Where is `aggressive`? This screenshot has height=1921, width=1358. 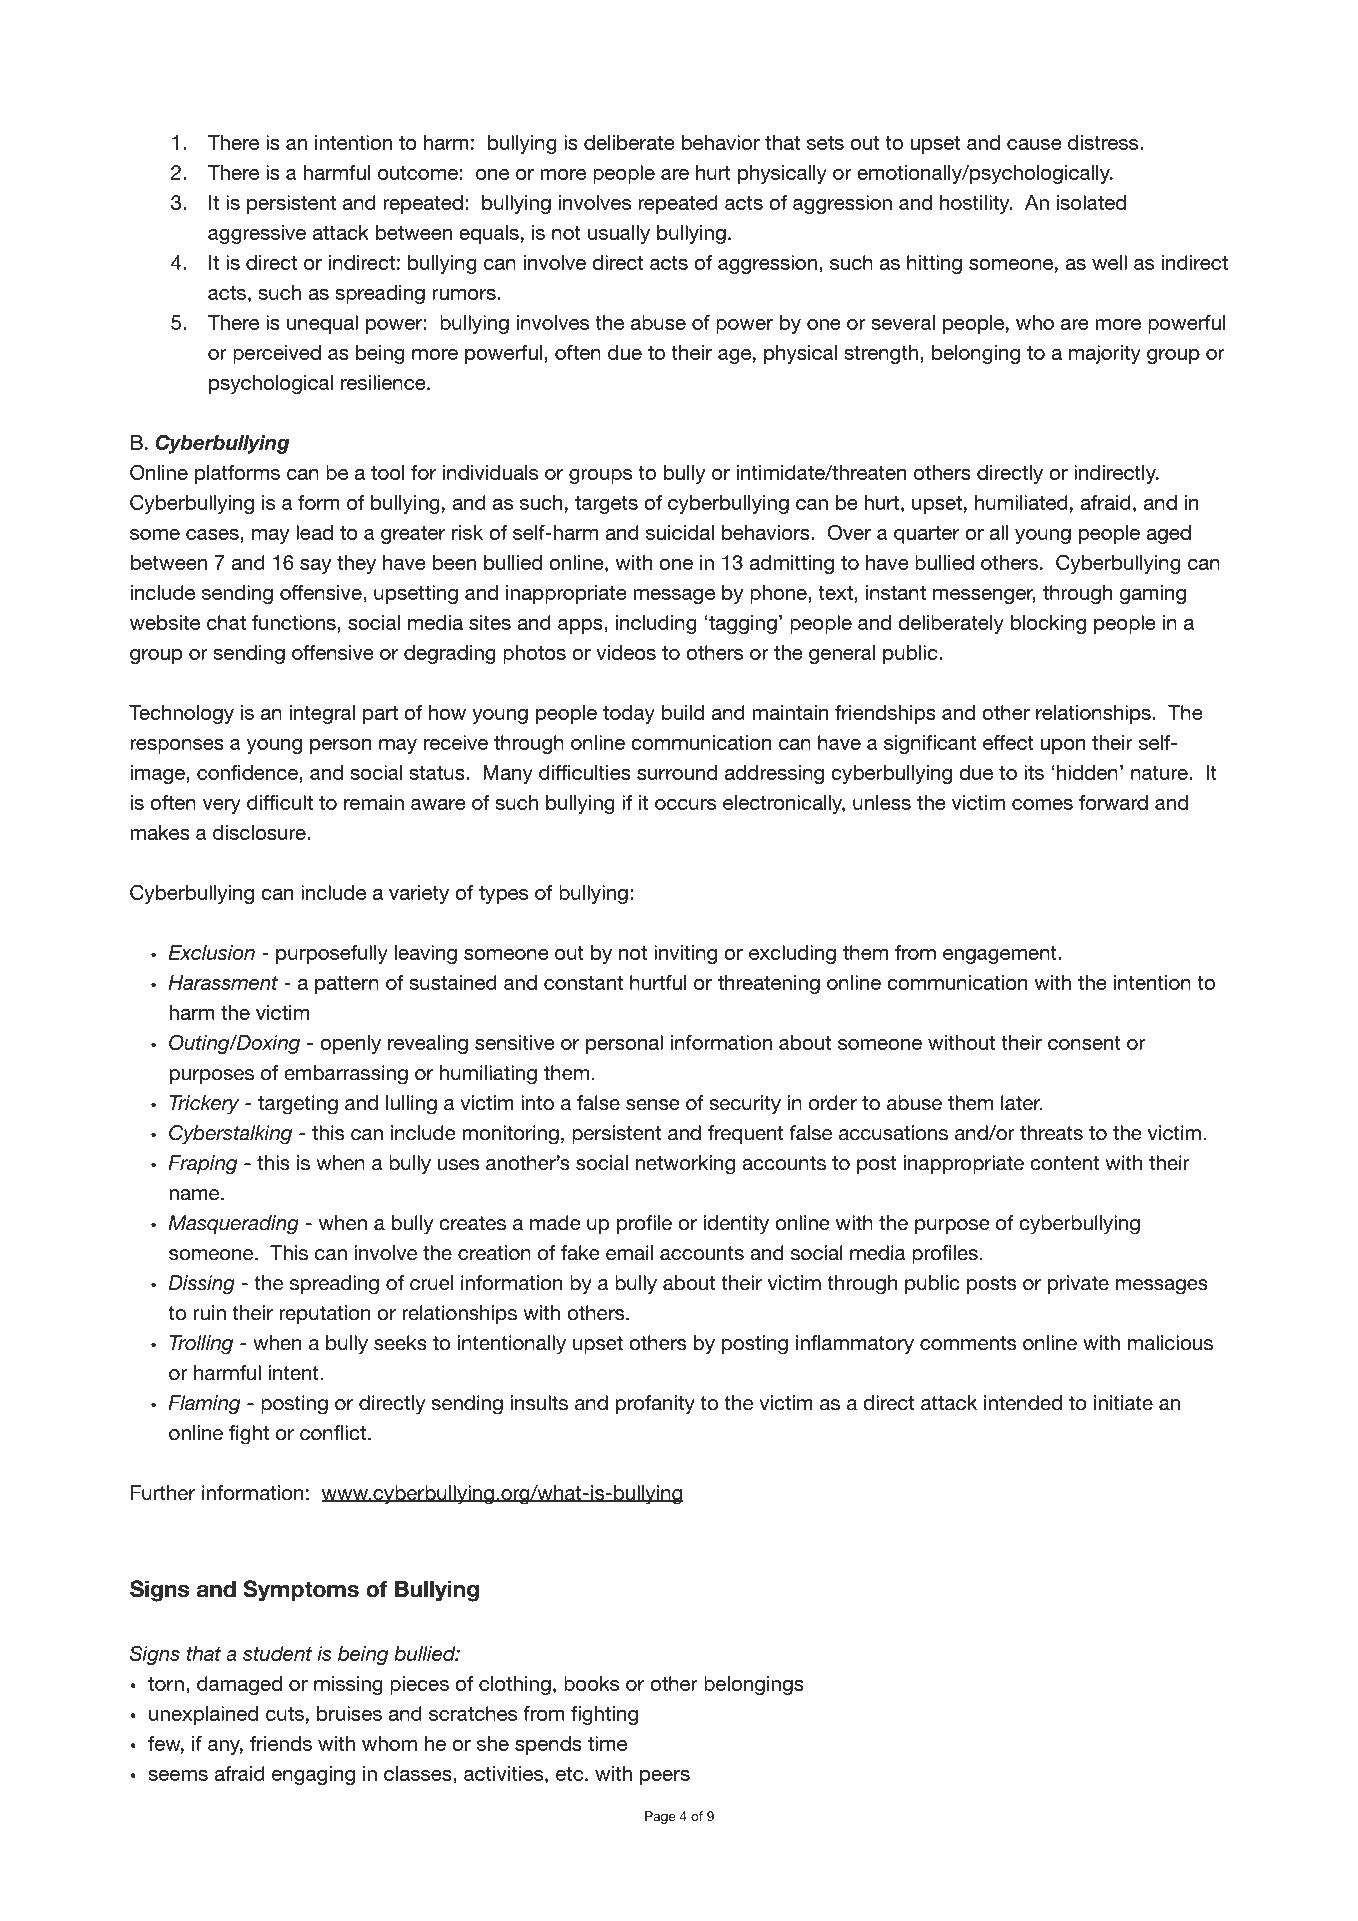
aggressive is located at coordinates (257, 234).
